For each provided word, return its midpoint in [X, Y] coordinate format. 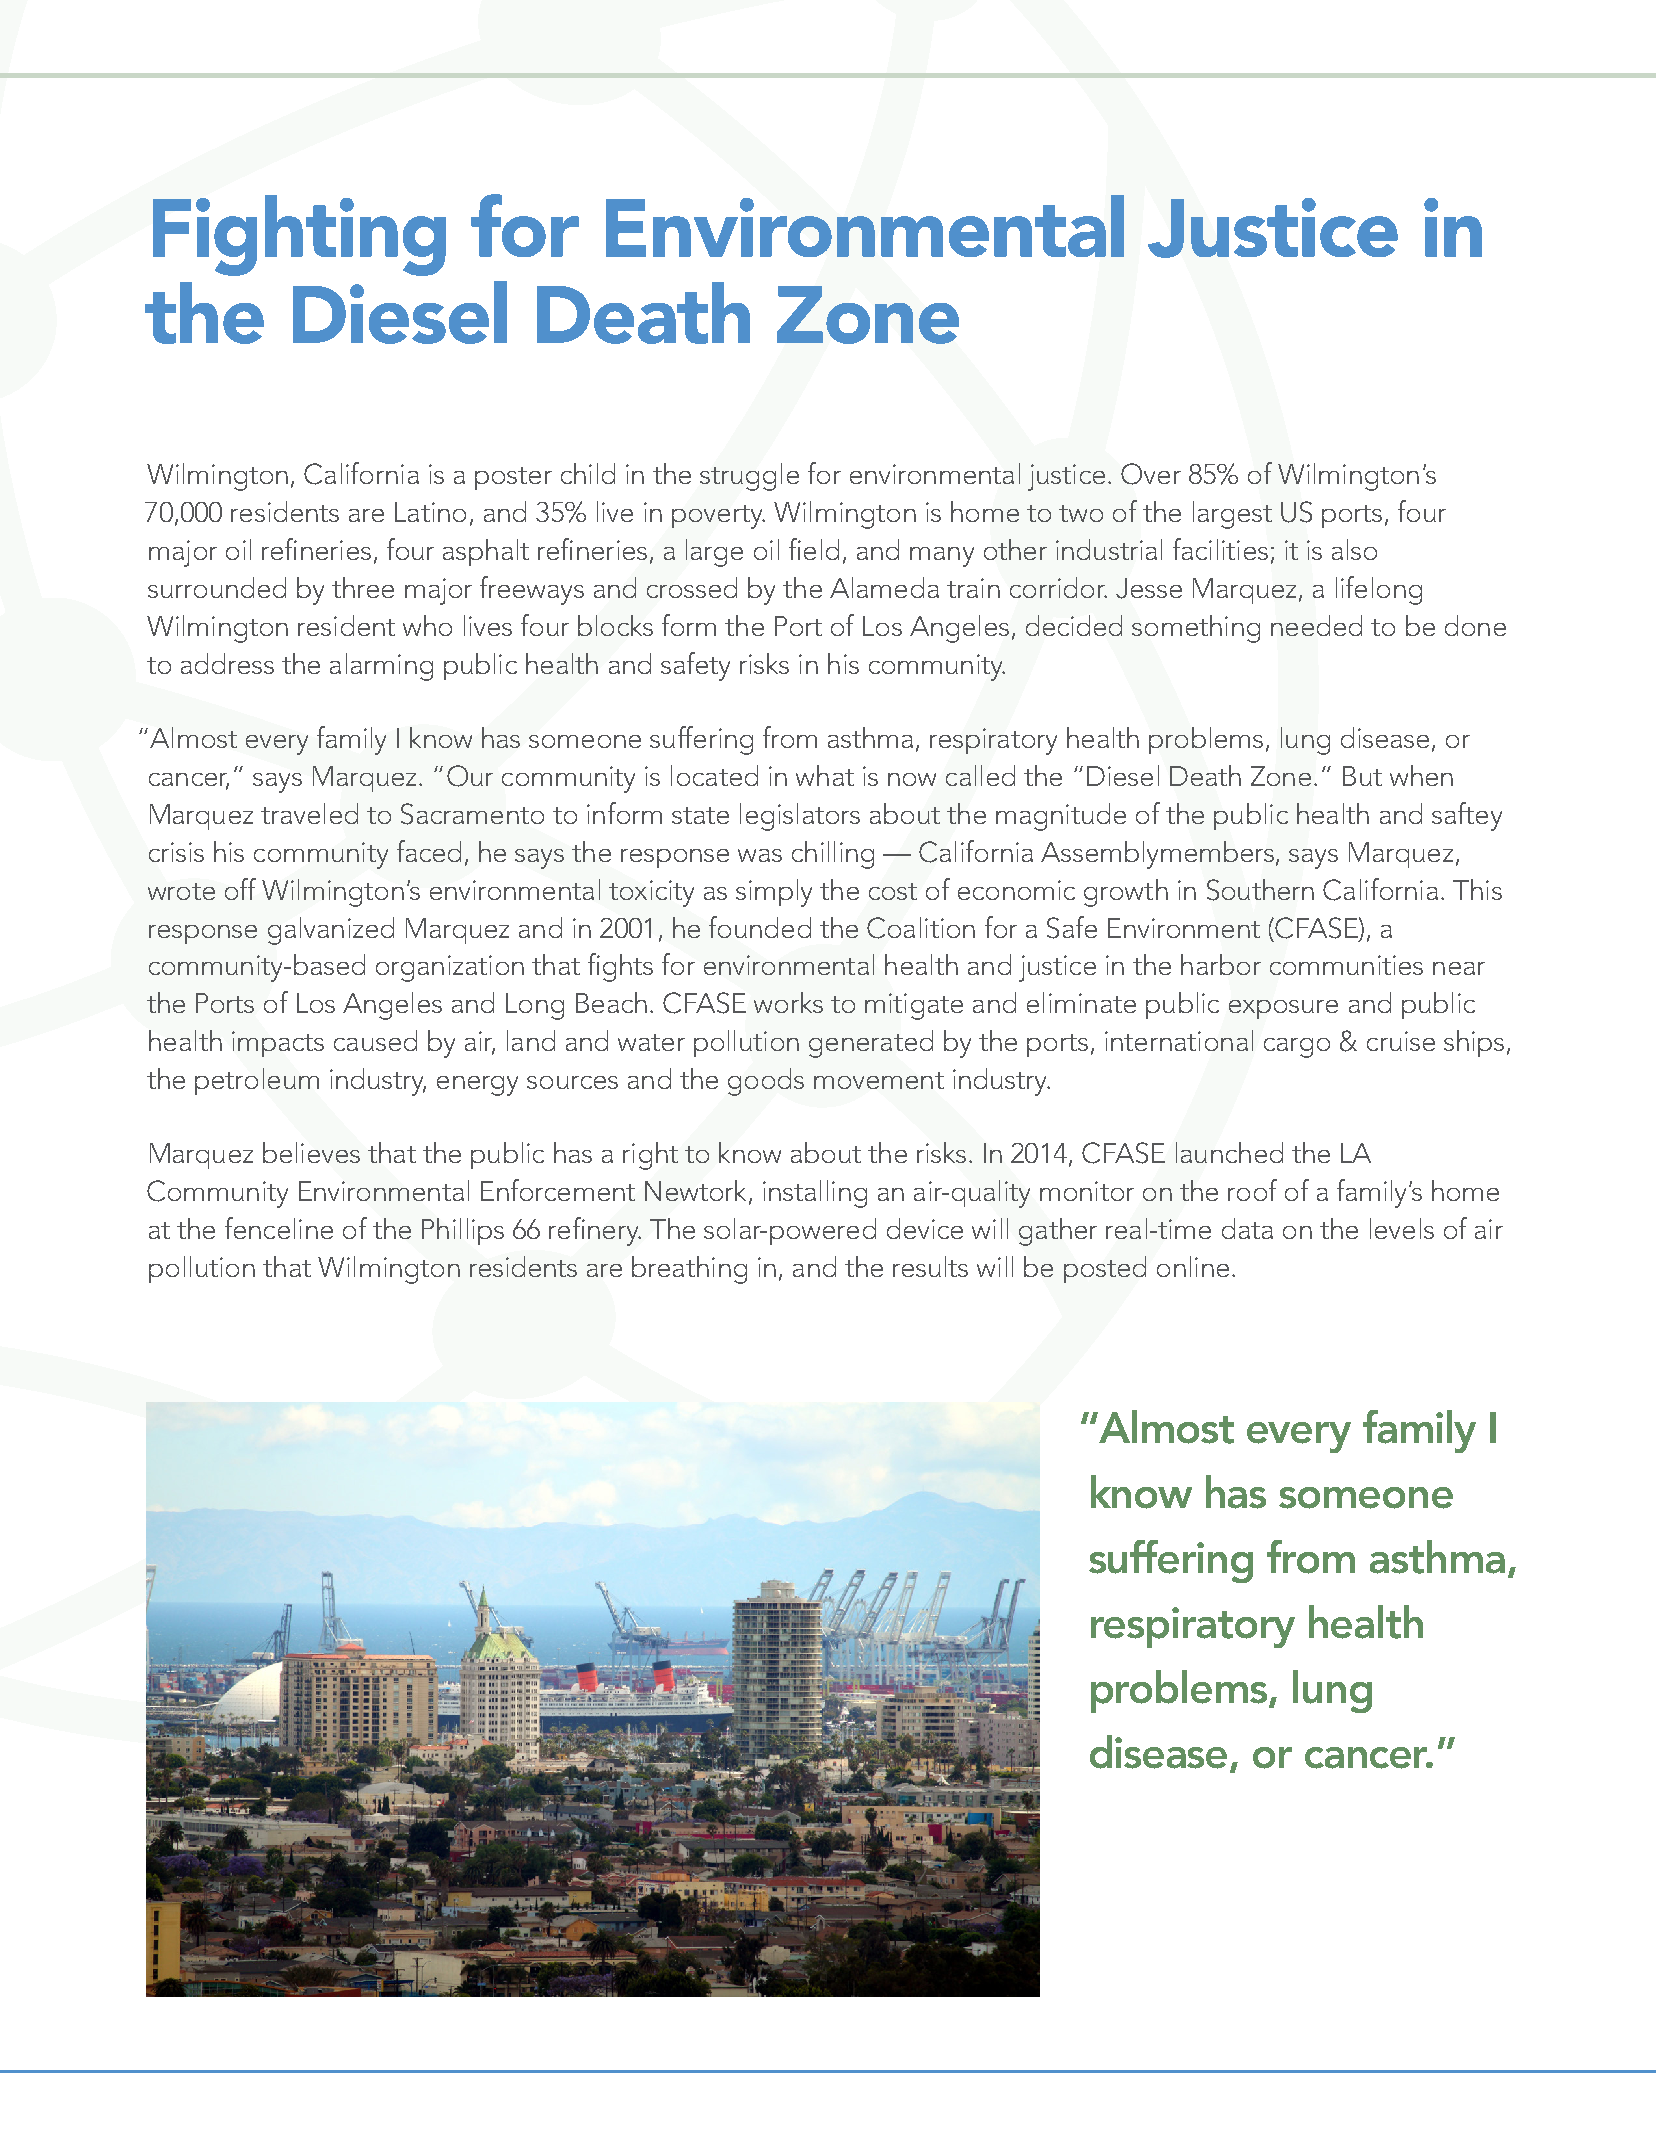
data [1247, 1228]
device [925, 1228]
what [825, 775]
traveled [309, 813]
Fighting [299, 235]
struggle [749, 477]
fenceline [279, 1228]
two [1081, 513]
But [1362, 776]
